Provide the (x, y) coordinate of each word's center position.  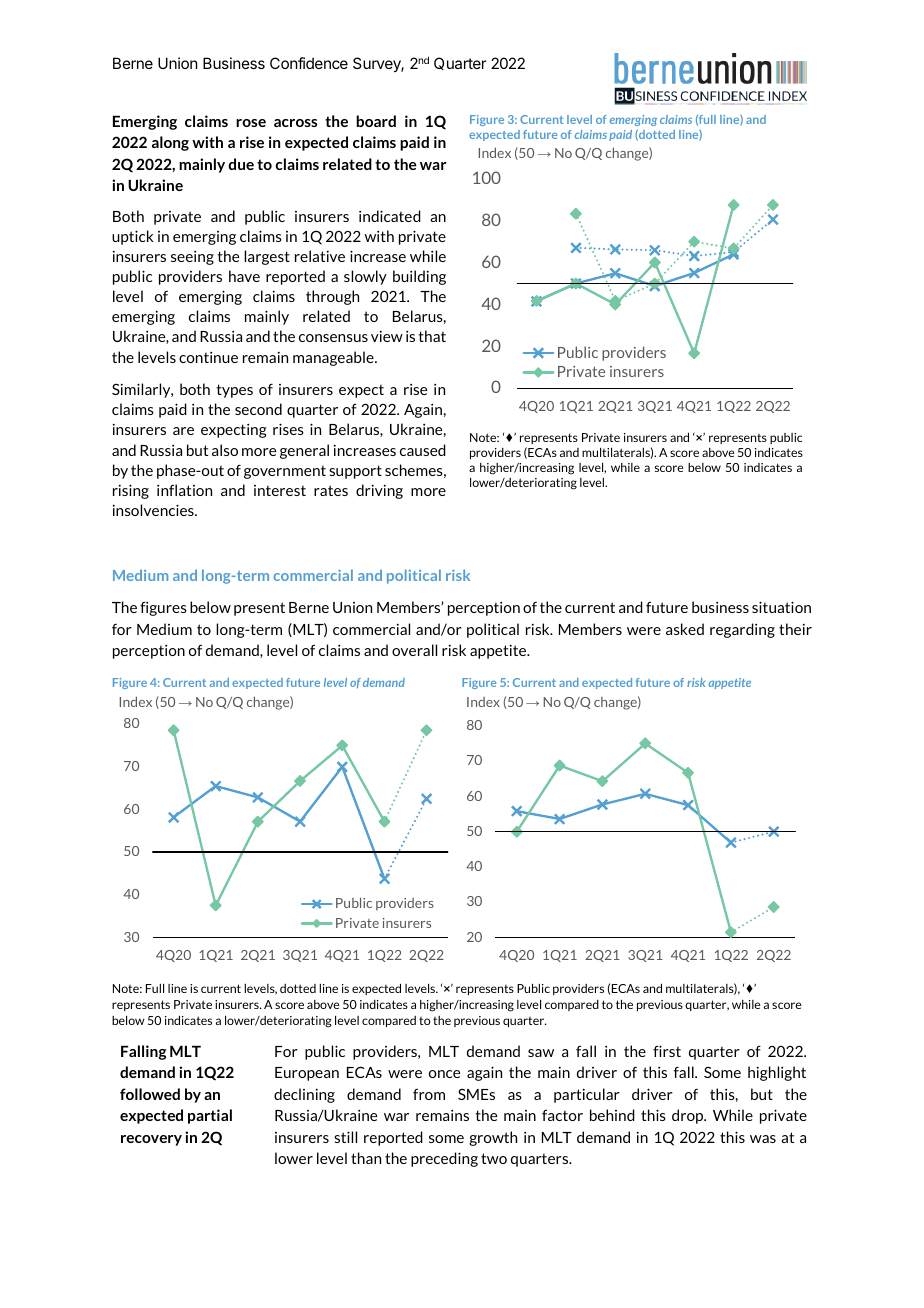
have (244, 276)
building (419, 277)
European (307, 1074)
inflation (184, 490)
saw (541, 1053)
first (667, 1051)
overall (414, 650)
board (376, 121)
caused (423, 450)
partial (210, 1116)
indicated (390, 216)
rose (251, 123)
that (432, 336)
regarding (742, 630)
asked (685, 629)
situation (781, 607)
